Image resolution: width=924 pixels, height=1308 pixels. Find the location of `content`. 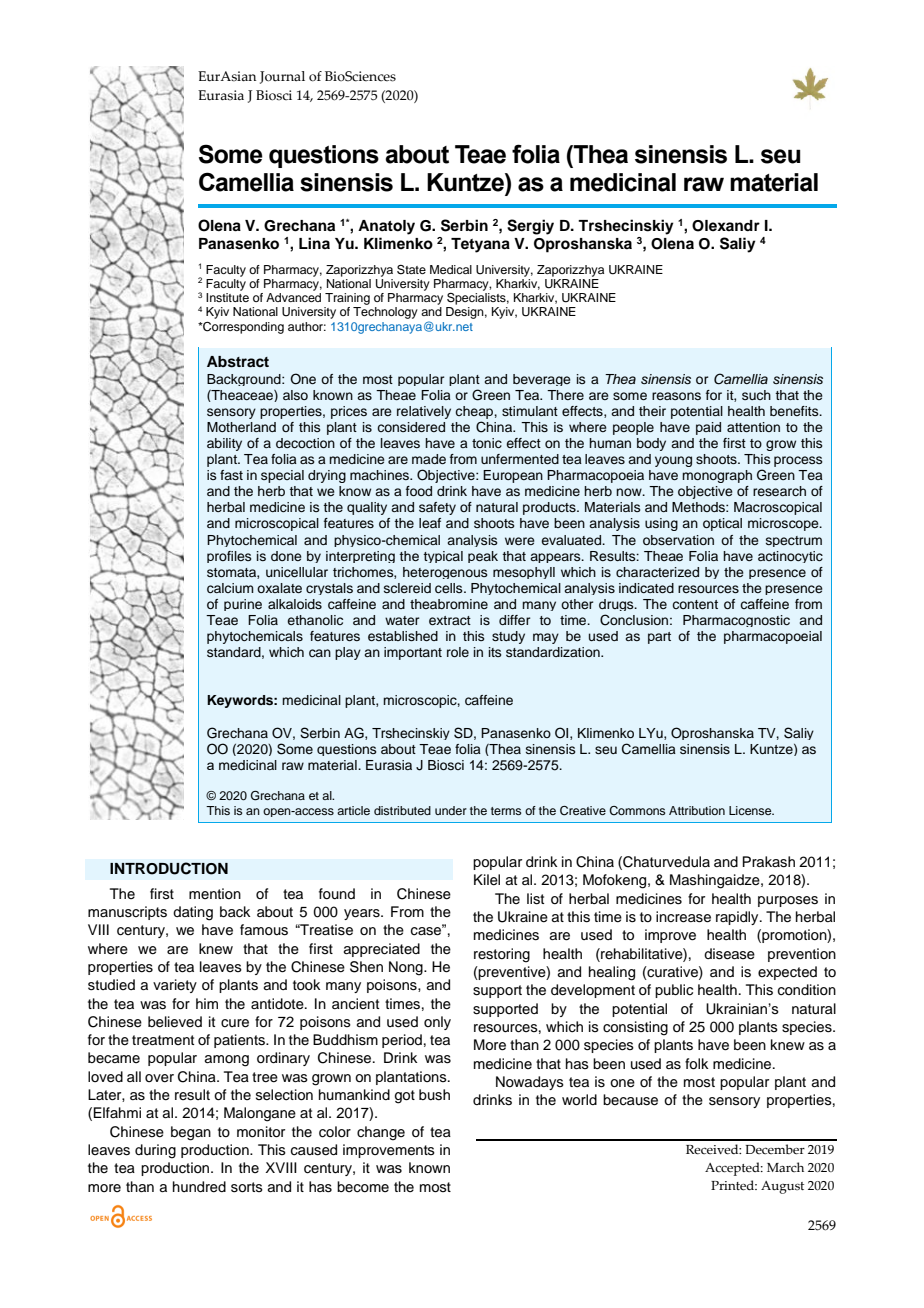

content is located at coordinates (695, 604).
